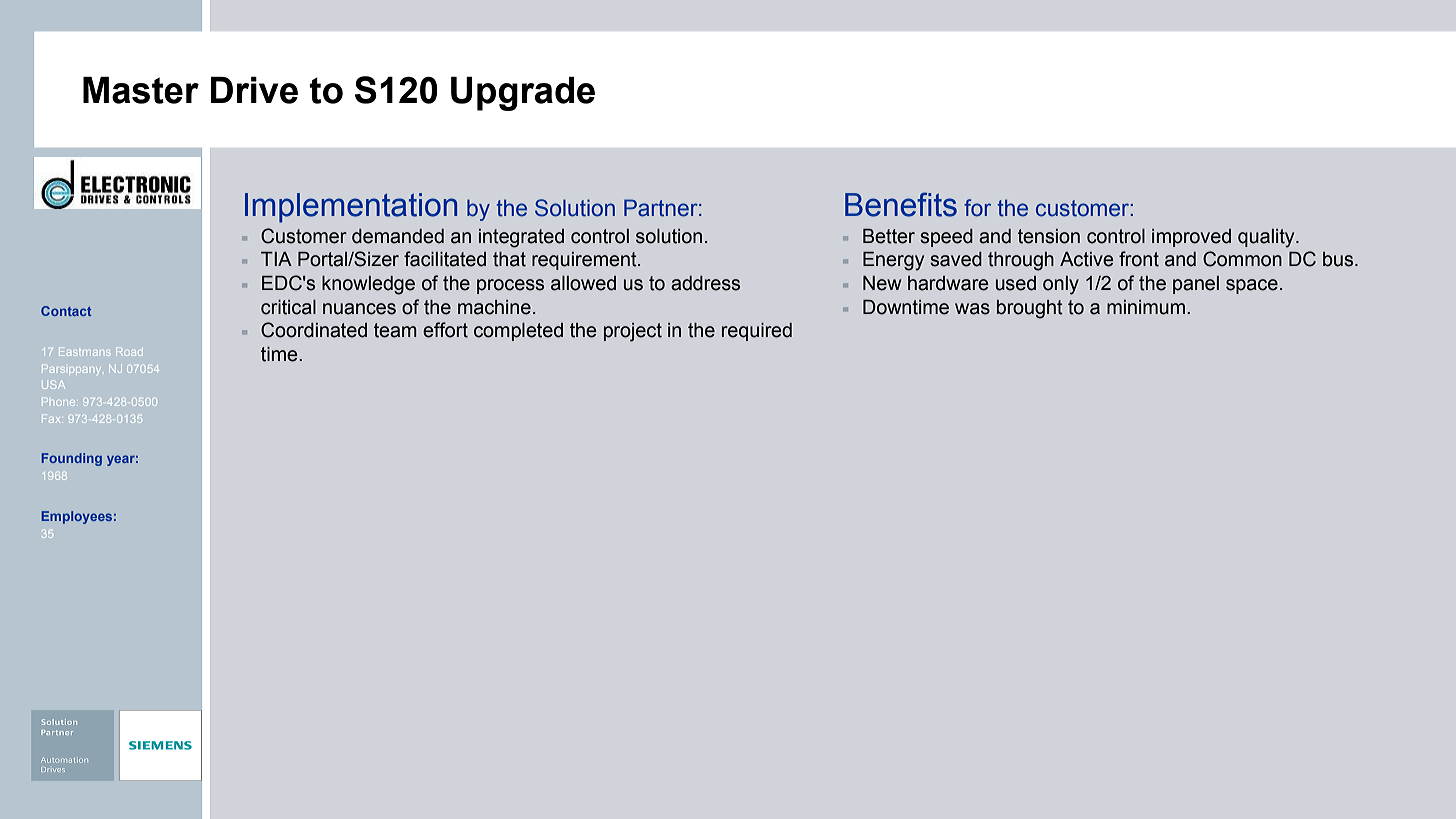 This document has height=819, width=1456. Describe the element at coordinates (72, 459) in the document. I see `Founding` at that location.
